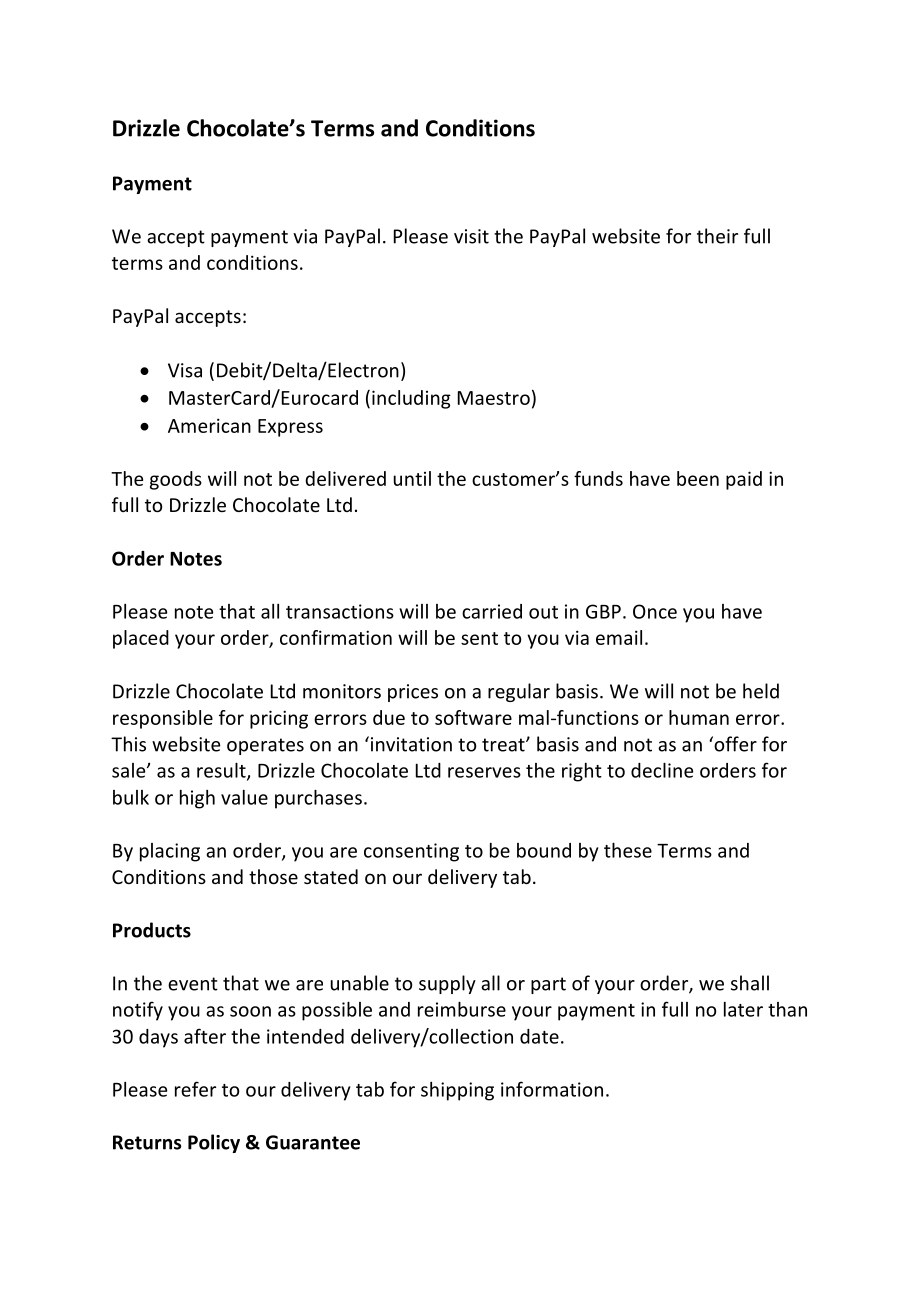 Image resolution: width=924 pixels, height=1308 pixels. Describe the element at coordinates (193, 984) in the screenshot. I see `event` at that location.
